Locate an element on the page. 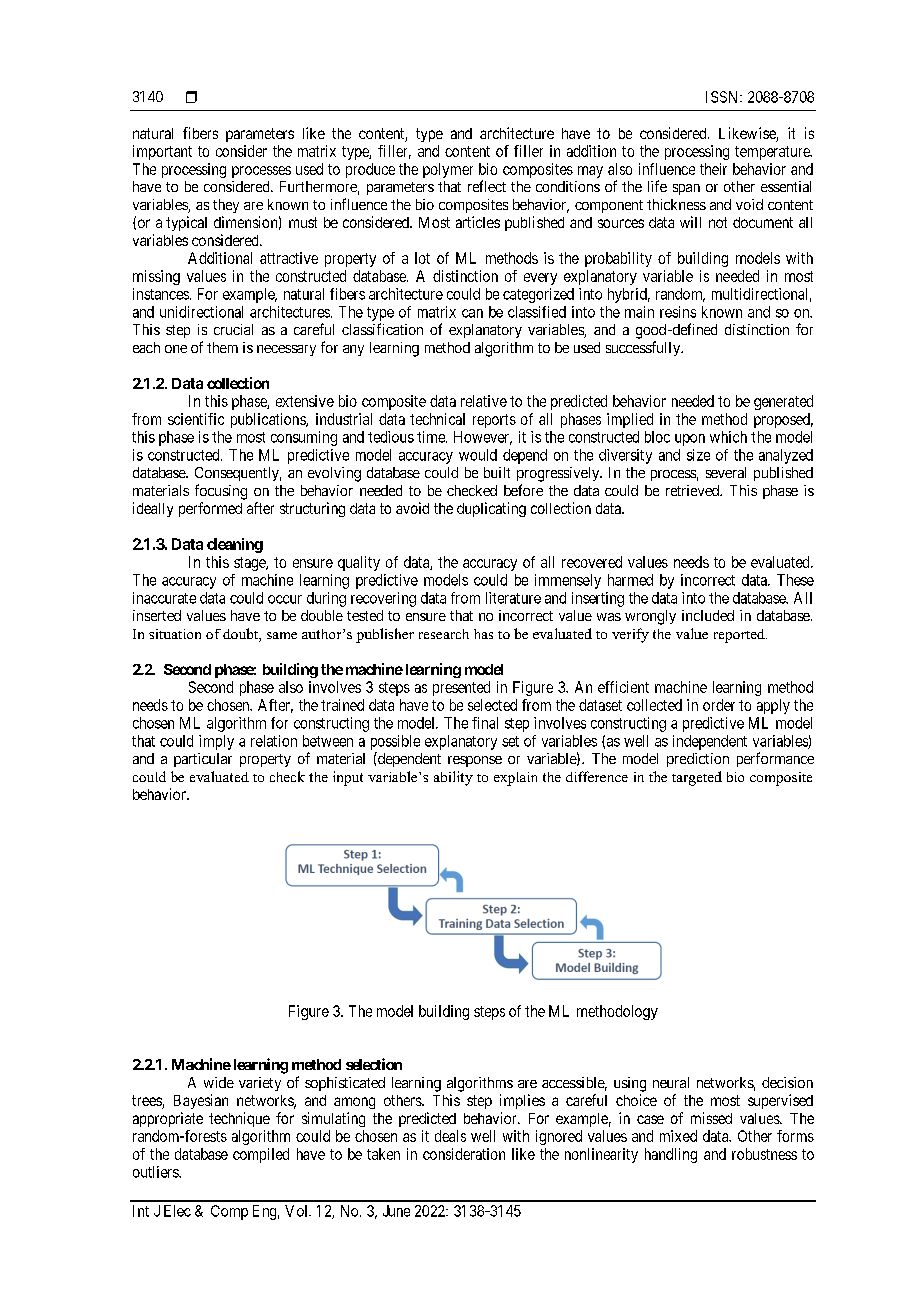 The width and height of the page is (924, 1308). targeted is located at coordinates (697, 778).
